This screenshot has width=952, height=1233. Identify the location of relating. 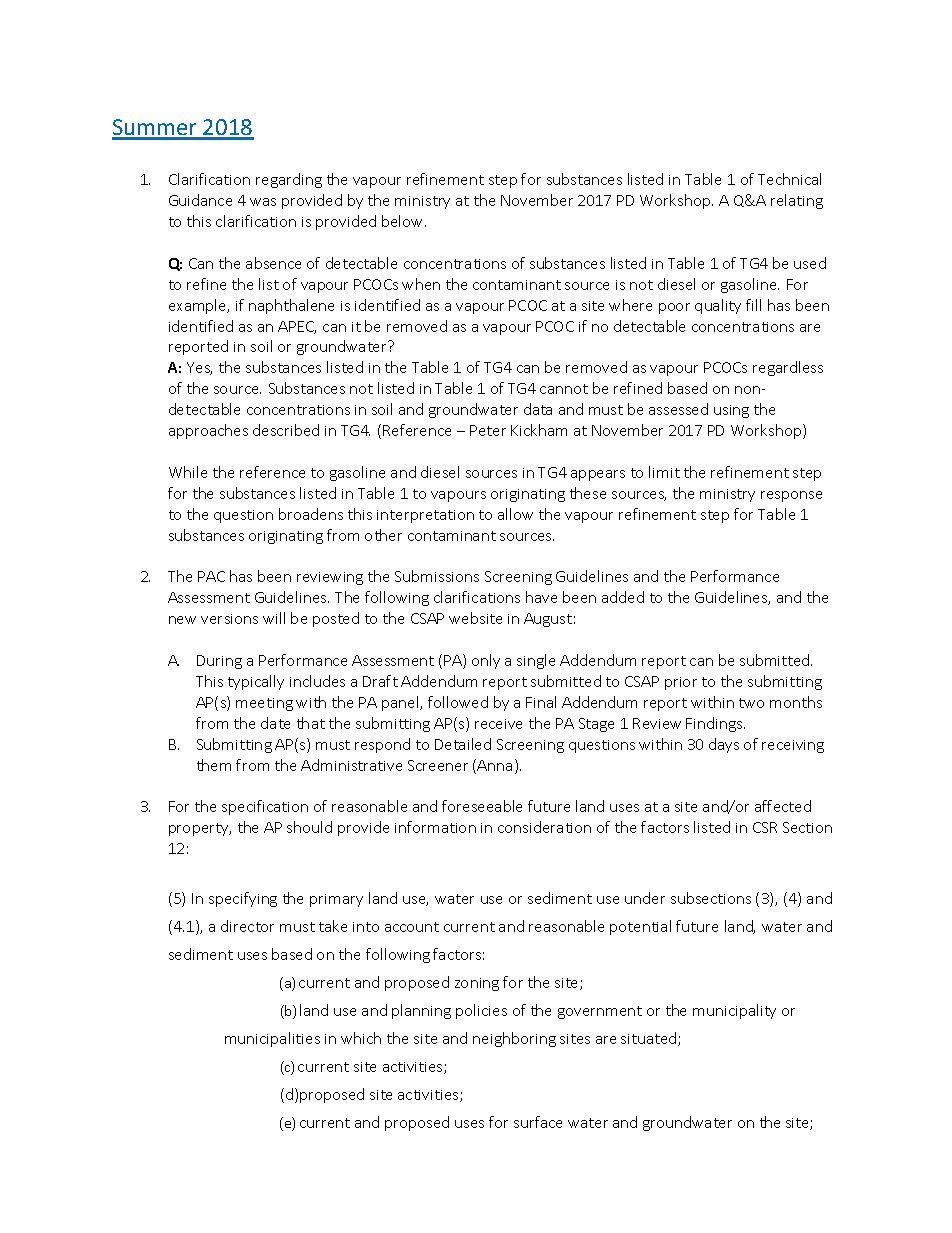
(797, 201).
